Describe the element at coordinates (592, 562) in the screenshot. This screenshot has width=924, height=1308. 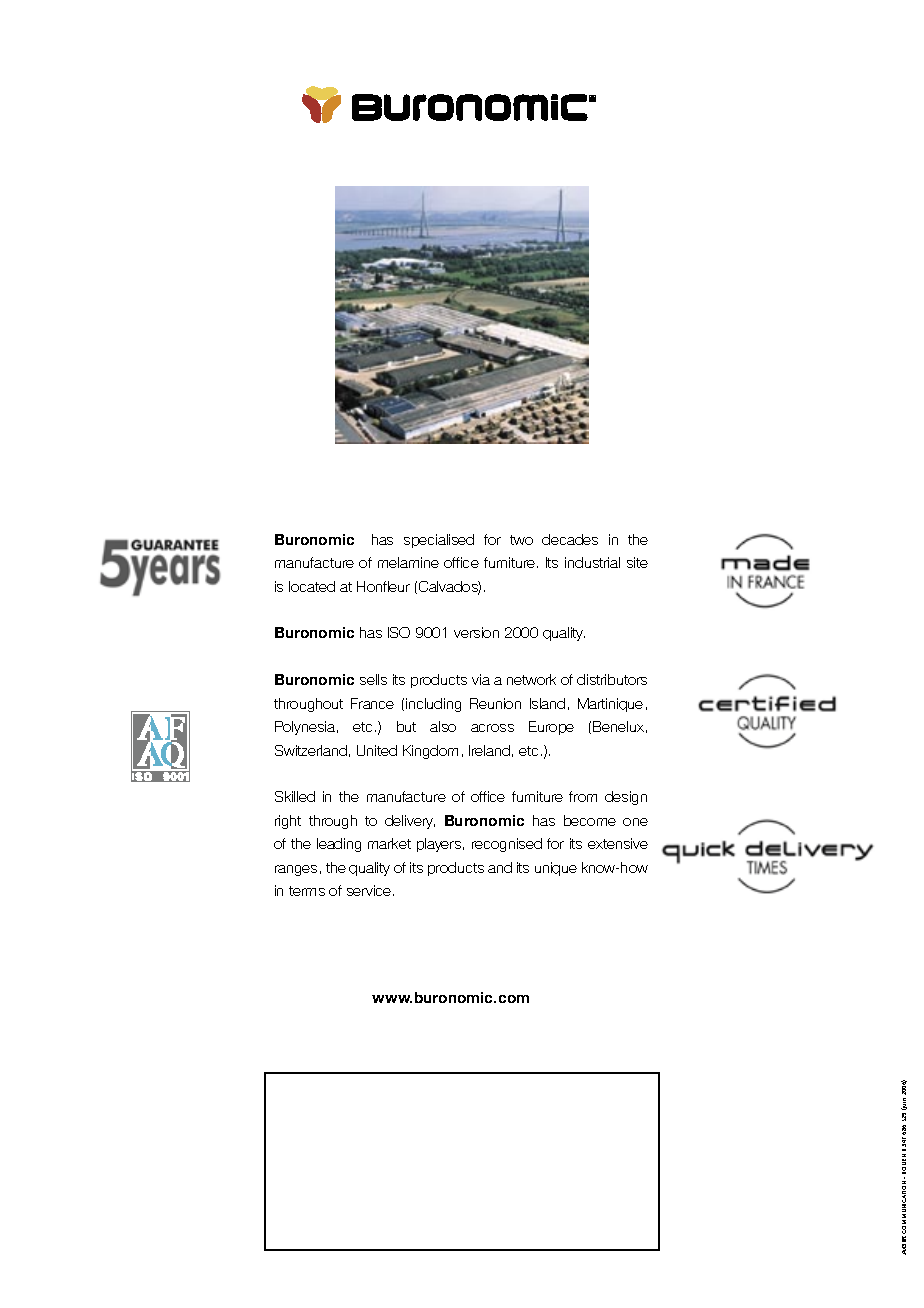
I see `industrial` at that location.
